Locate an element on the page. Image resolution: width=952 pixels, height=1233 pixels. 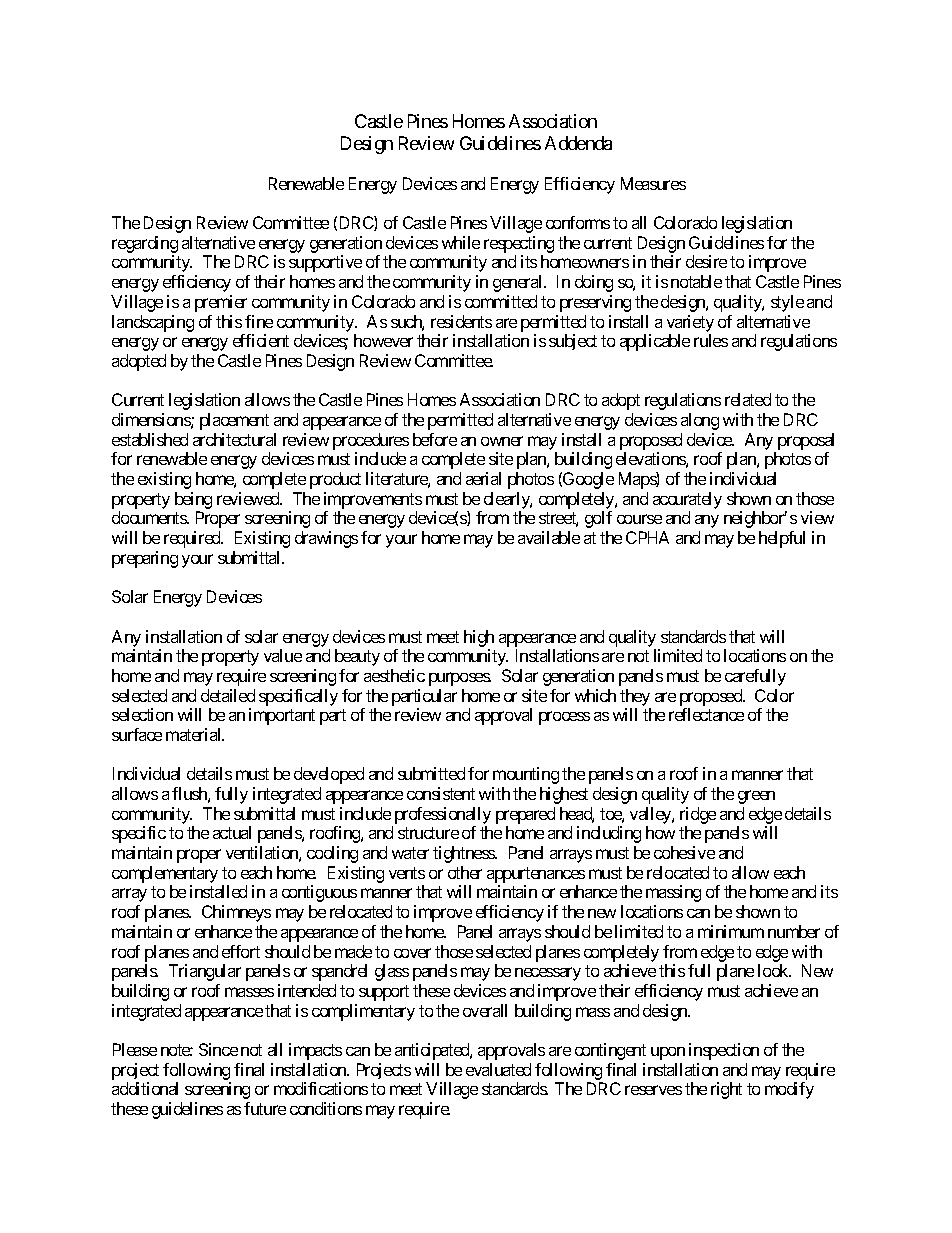
tightness is located at coordinates (464, 854).
